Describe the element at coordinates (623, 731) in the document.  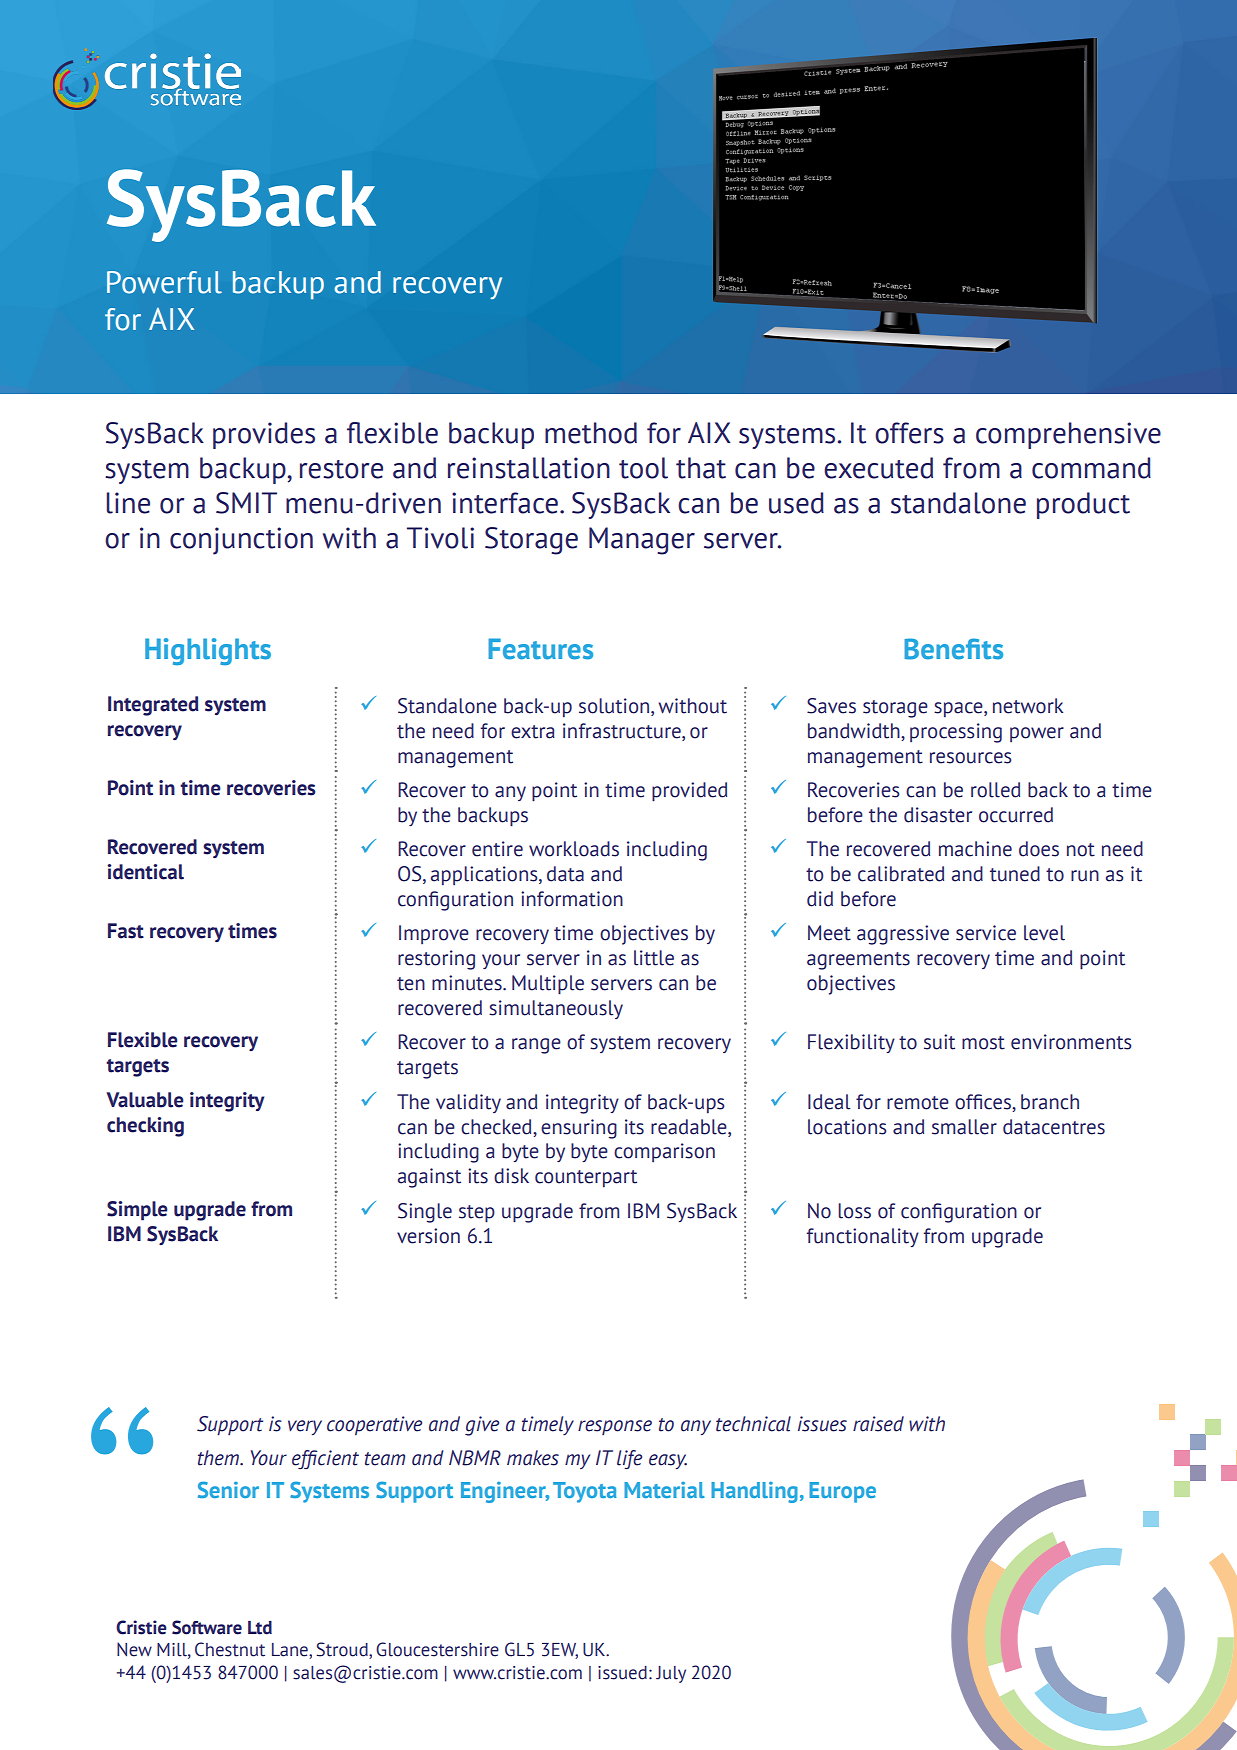
I see `infrastructure` at that location.
